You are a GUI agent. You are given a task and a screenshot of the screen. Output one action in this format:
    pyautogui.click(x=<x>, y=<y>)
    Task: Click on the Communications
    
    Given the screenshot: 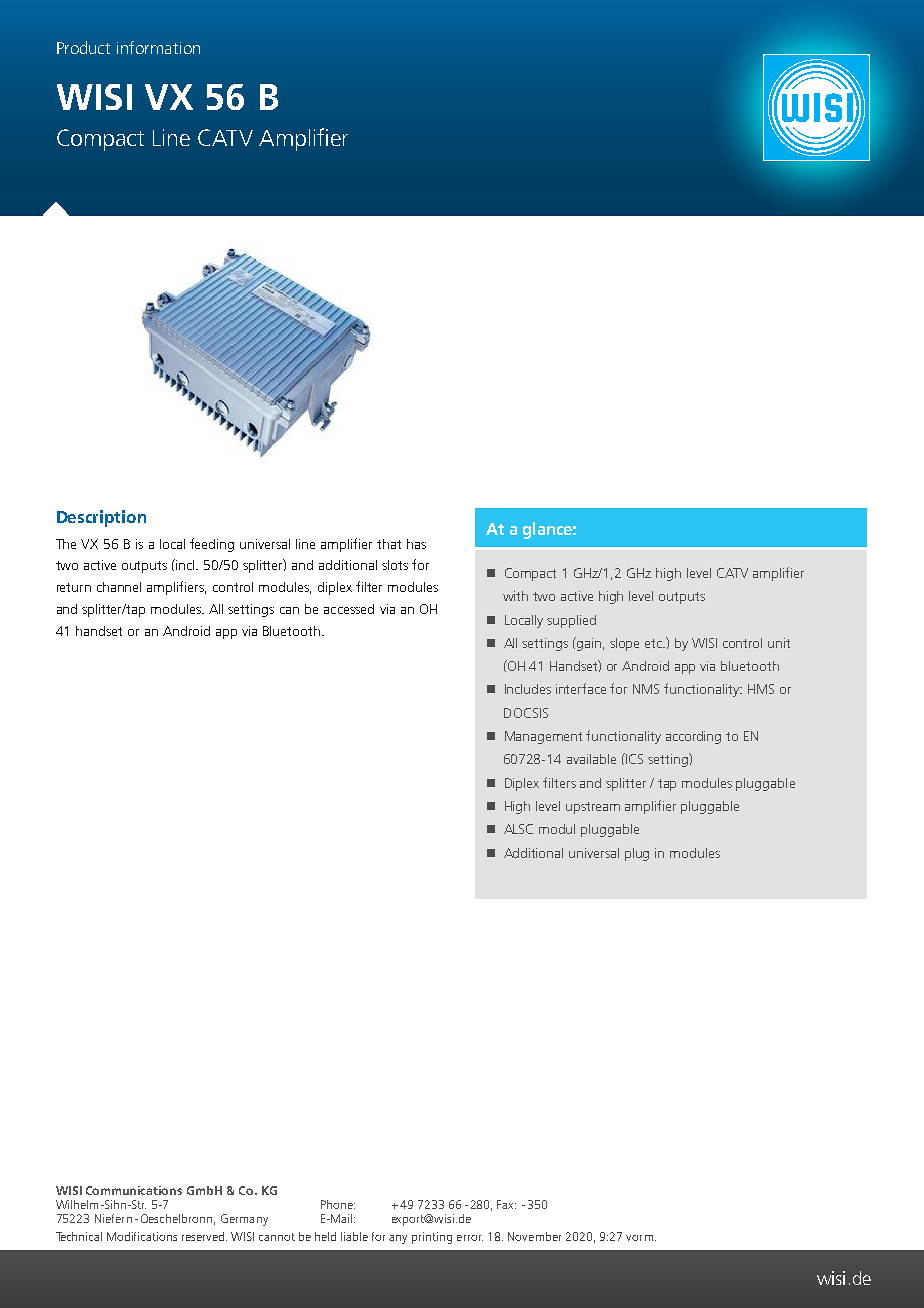 What is the action you would take?
    pyautogui.click(x=134, y=1190)
